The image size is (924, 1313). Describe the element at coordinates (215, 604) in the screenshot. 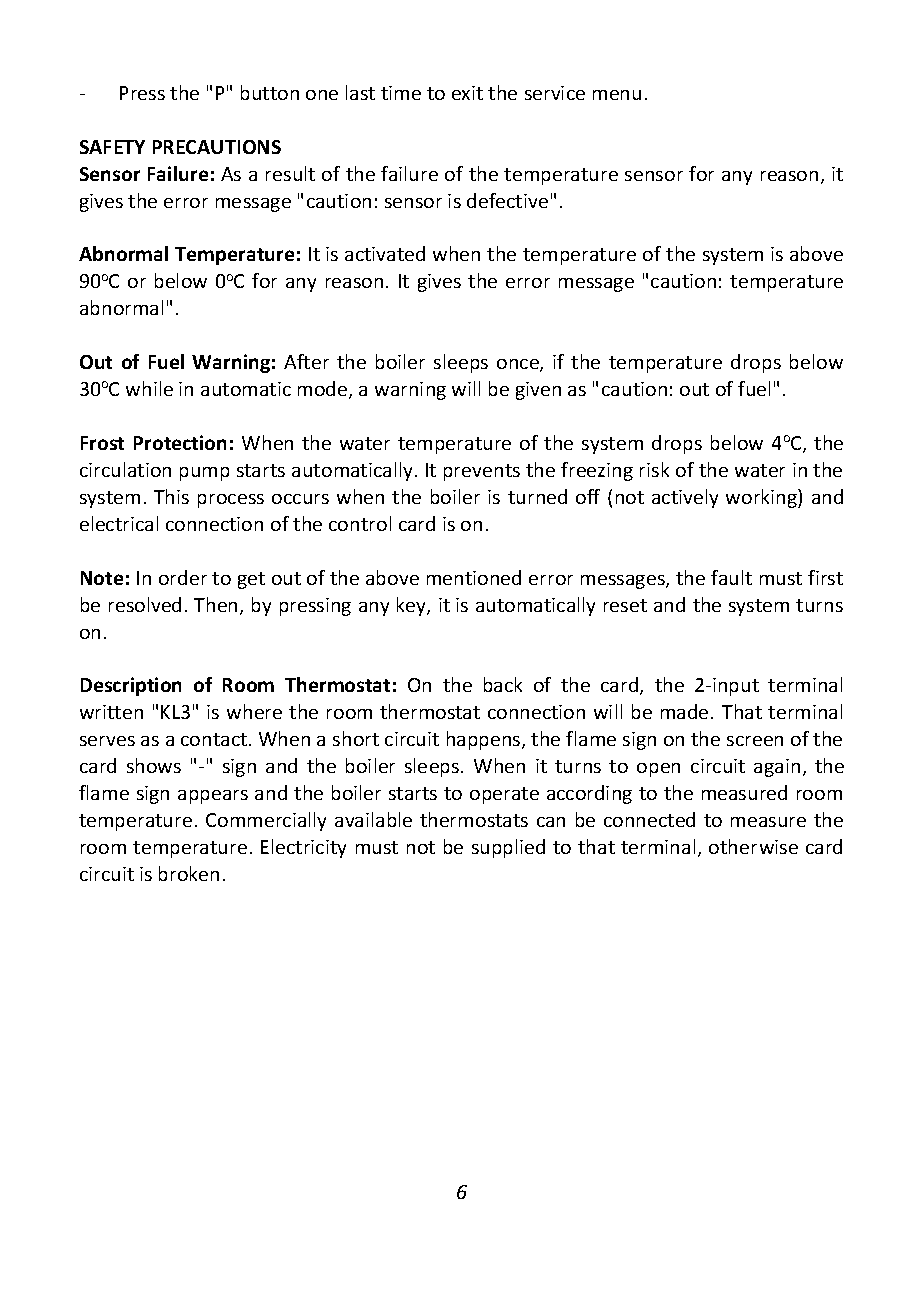

I see `Then` at that location.
